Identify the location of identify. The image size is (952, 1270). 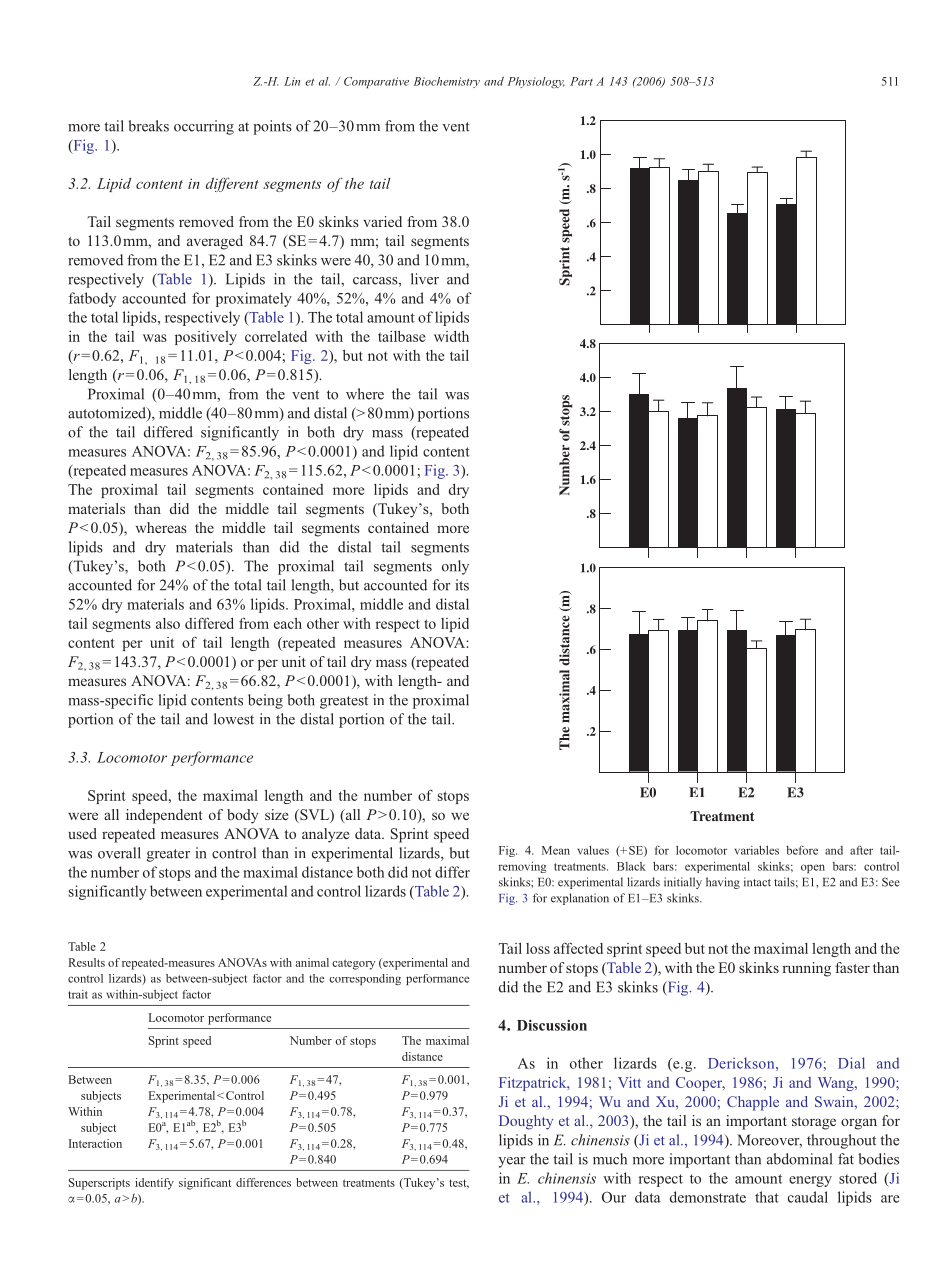
(154, 1184).
